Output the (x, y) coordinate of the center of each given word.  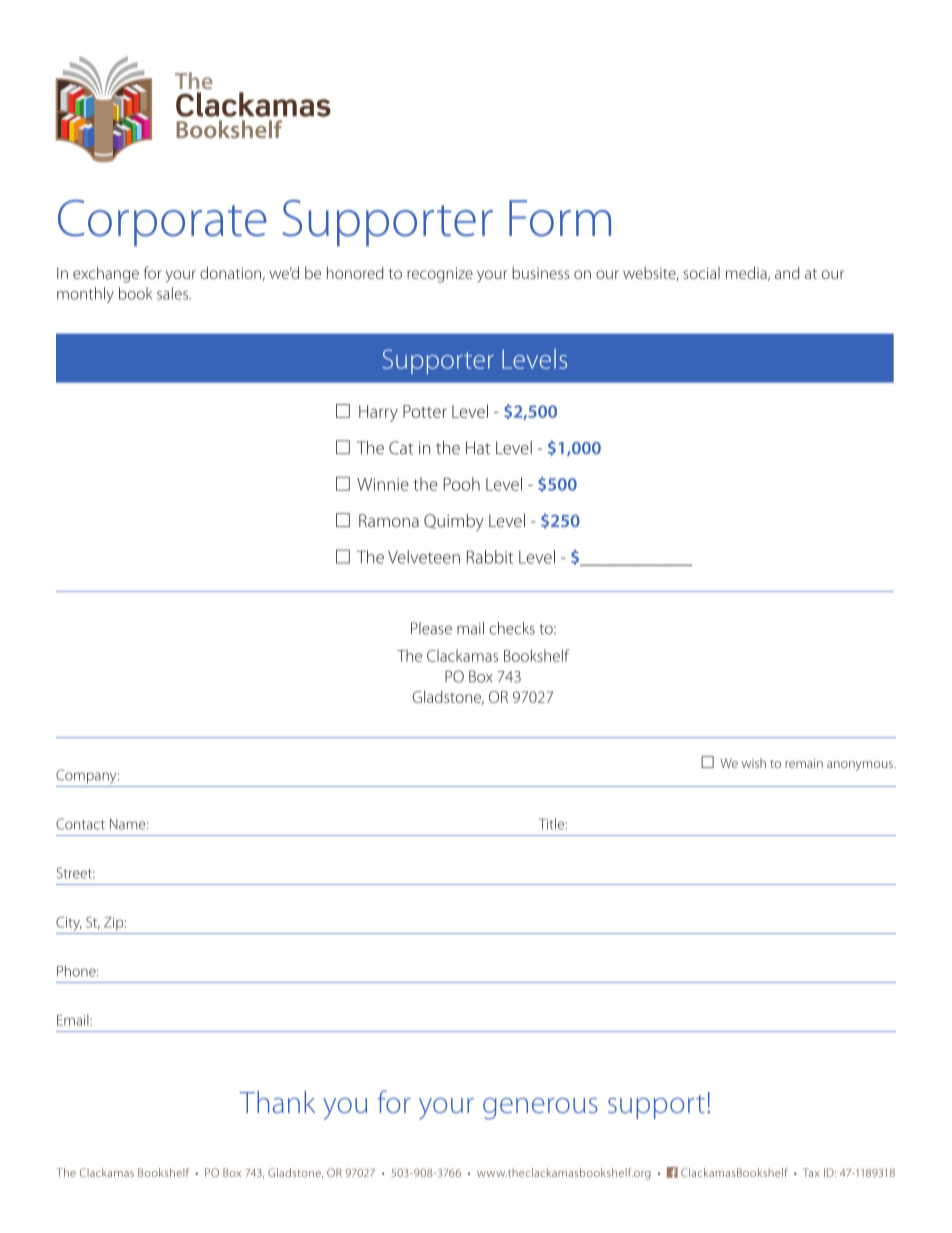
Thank (277, 1102)
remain (804, 763)
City (69, 923)
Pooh (461, 484)
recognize (440, 275)
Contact (80, 824)
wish (754, 763)
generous (540, 1109)
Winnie (383, 484)
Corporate (162, 223)
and (787, 273)
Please (431, 628)
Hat (478, 448)
